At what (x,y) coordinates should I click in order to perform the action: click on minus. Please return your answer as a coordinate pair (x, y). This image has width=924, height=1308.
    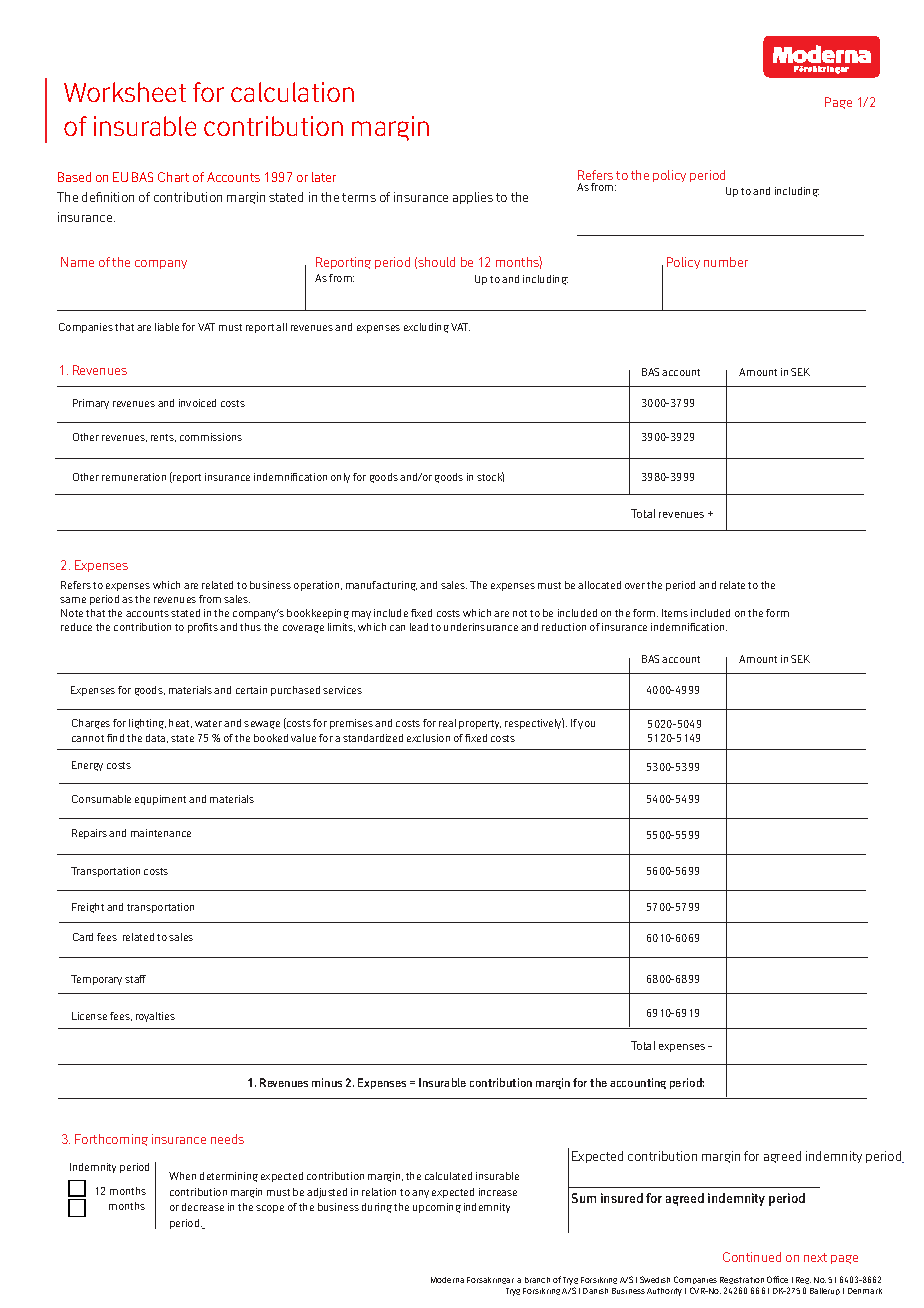
    Looking at the image, I should click on (327, 1082).
